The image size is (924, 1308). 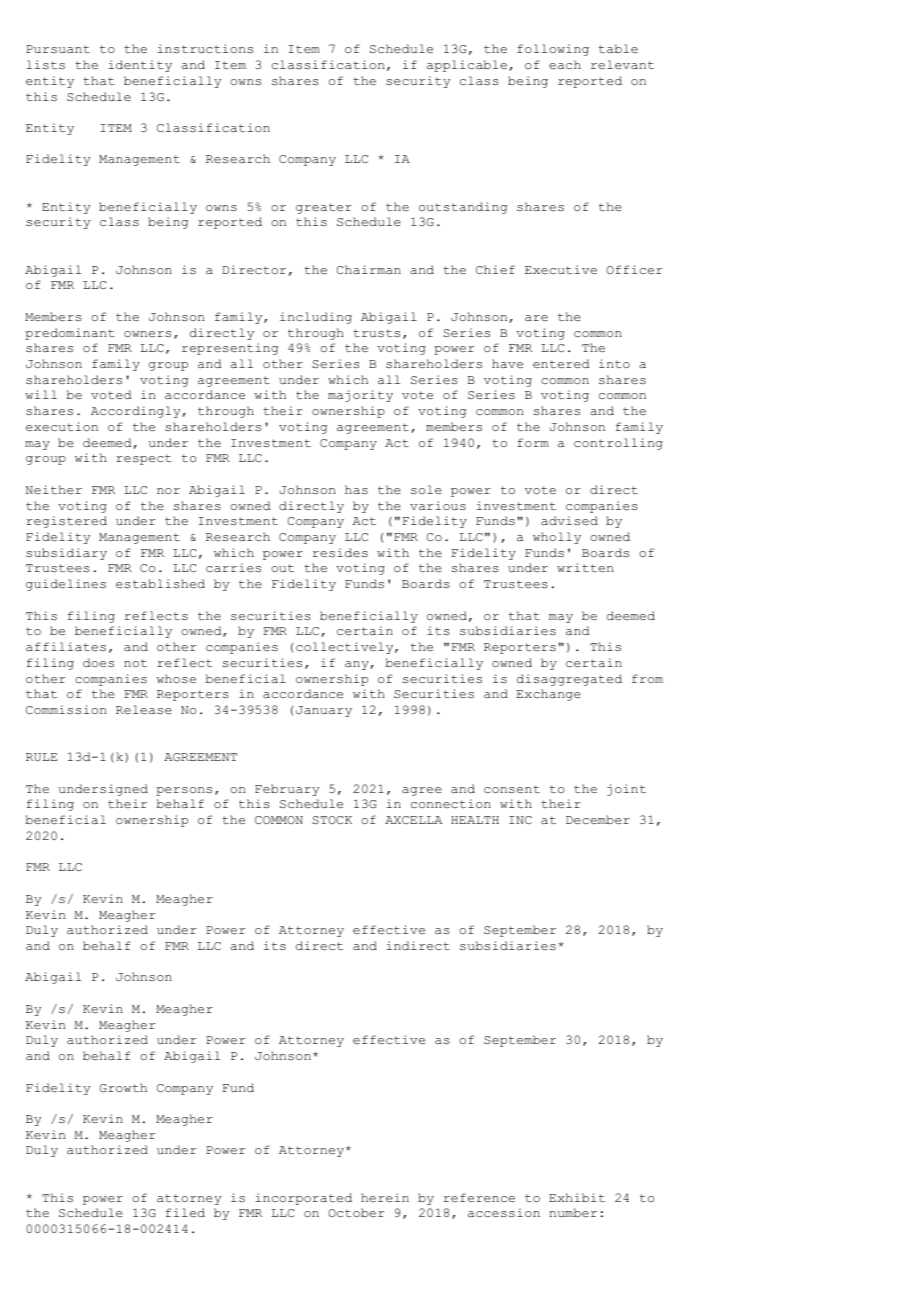 What do you see at coordinates (340, 552) in the image?
I see `resides` at bounding box center [340, 552].
